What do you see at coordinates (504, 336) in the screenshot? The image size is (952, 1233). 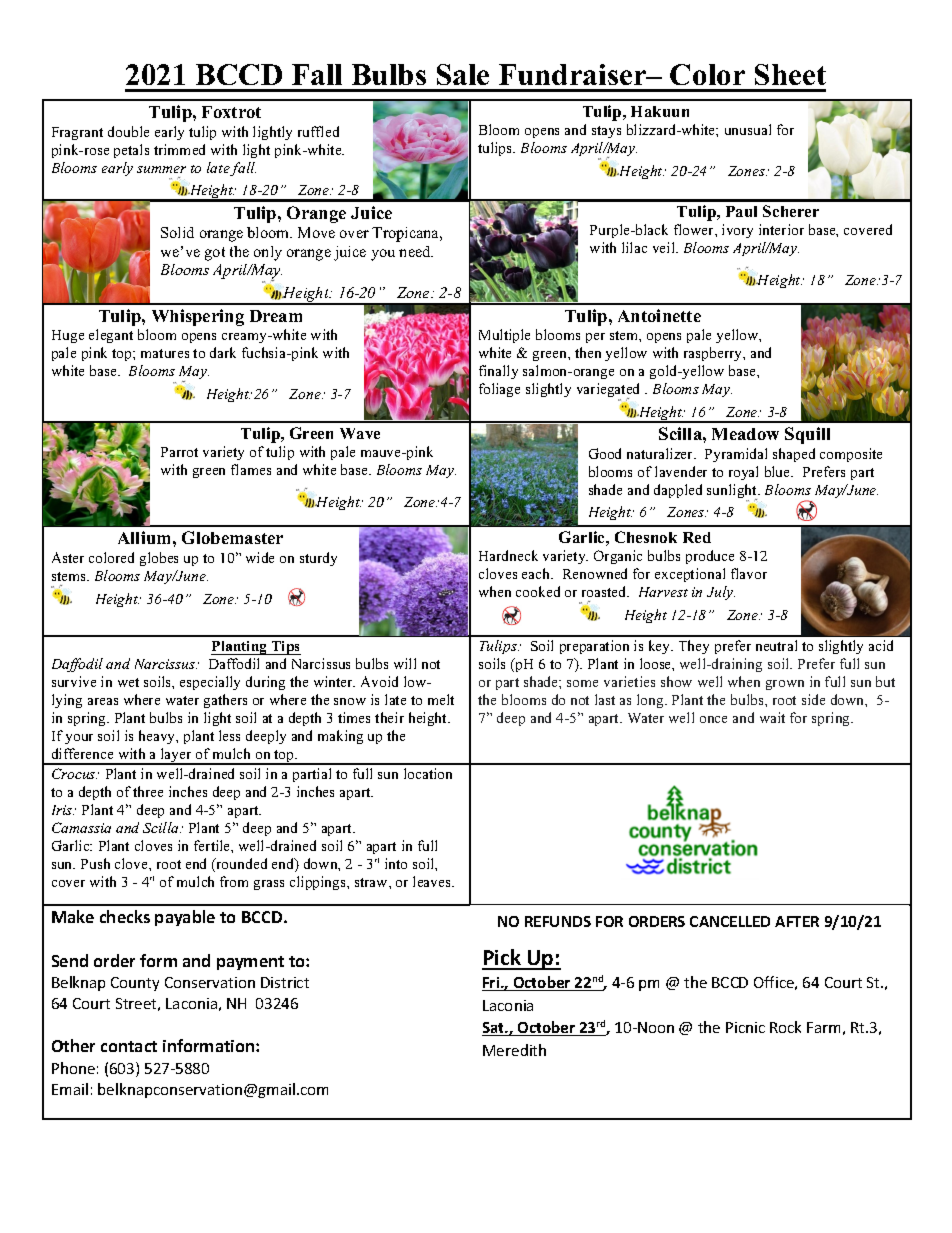 I see `Multiple` at bounding box center [504, 336].
